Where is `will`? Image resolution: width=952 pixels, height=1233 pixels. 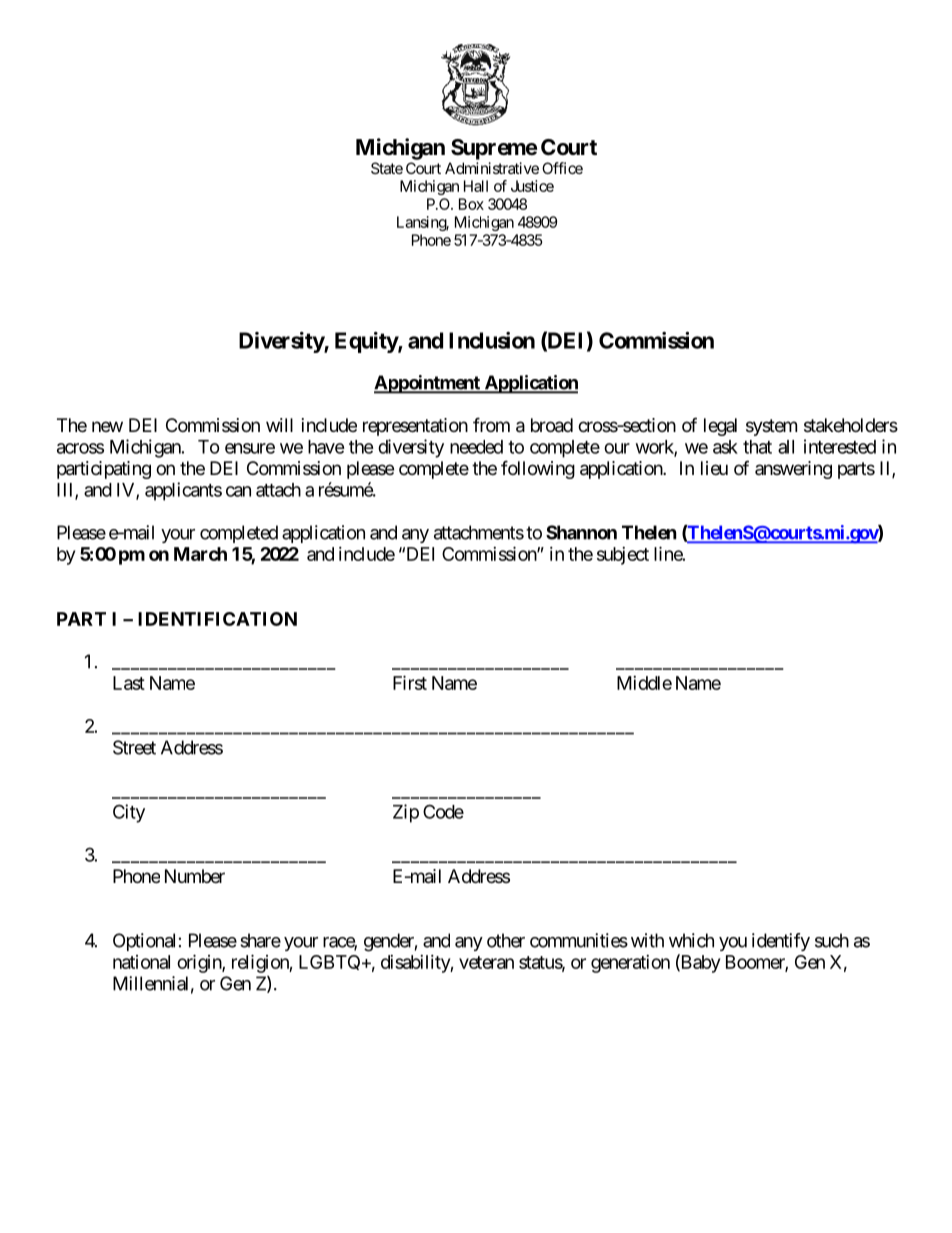 will is located at coordinates (279, 425).
